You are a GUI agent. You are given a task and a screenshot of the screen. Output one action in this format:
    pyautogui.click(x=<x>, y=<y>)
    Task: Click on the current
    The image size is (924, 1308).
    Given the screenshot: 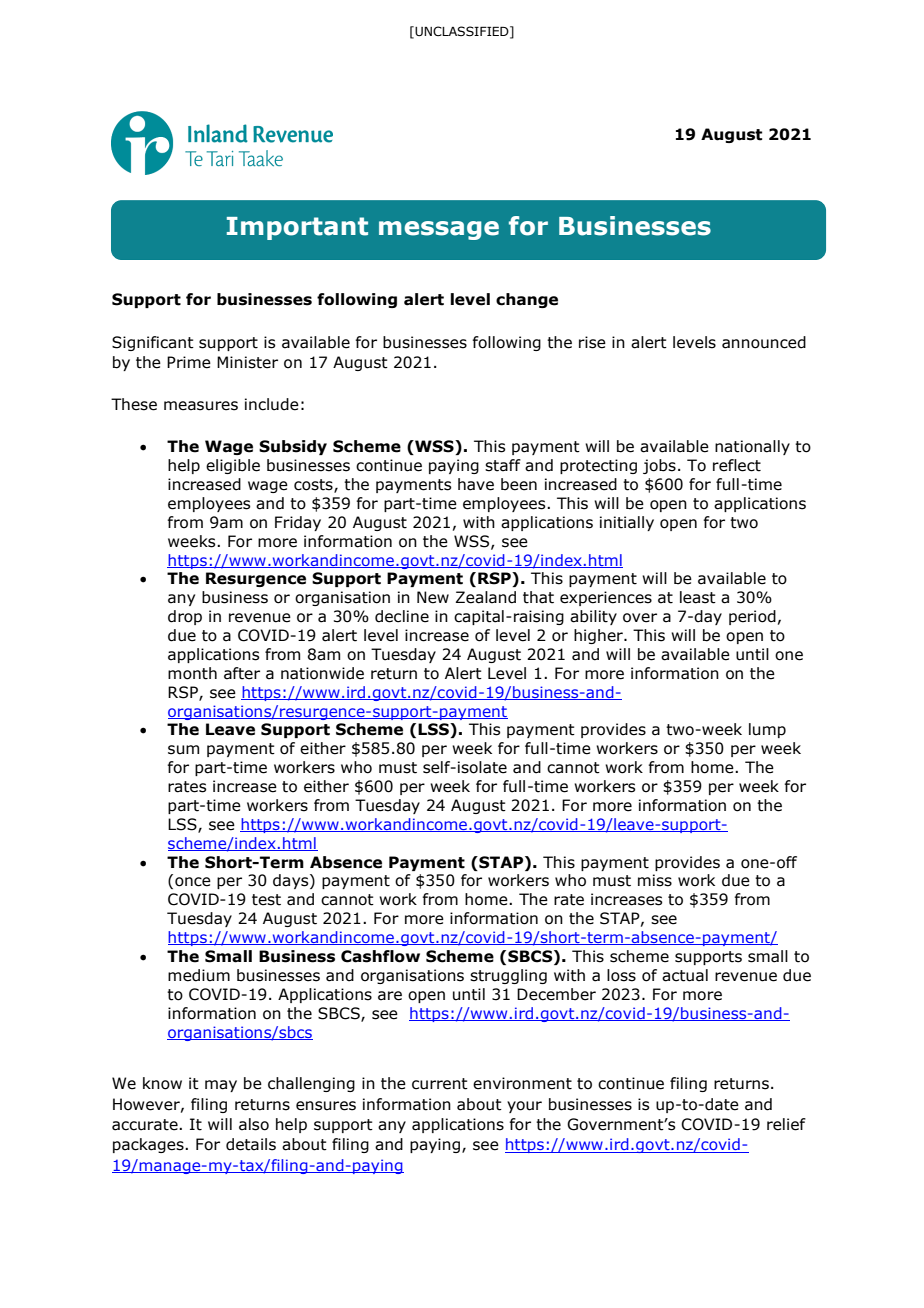 What is the action you would take?
    pyautogui.click(x=440, y=1084)
